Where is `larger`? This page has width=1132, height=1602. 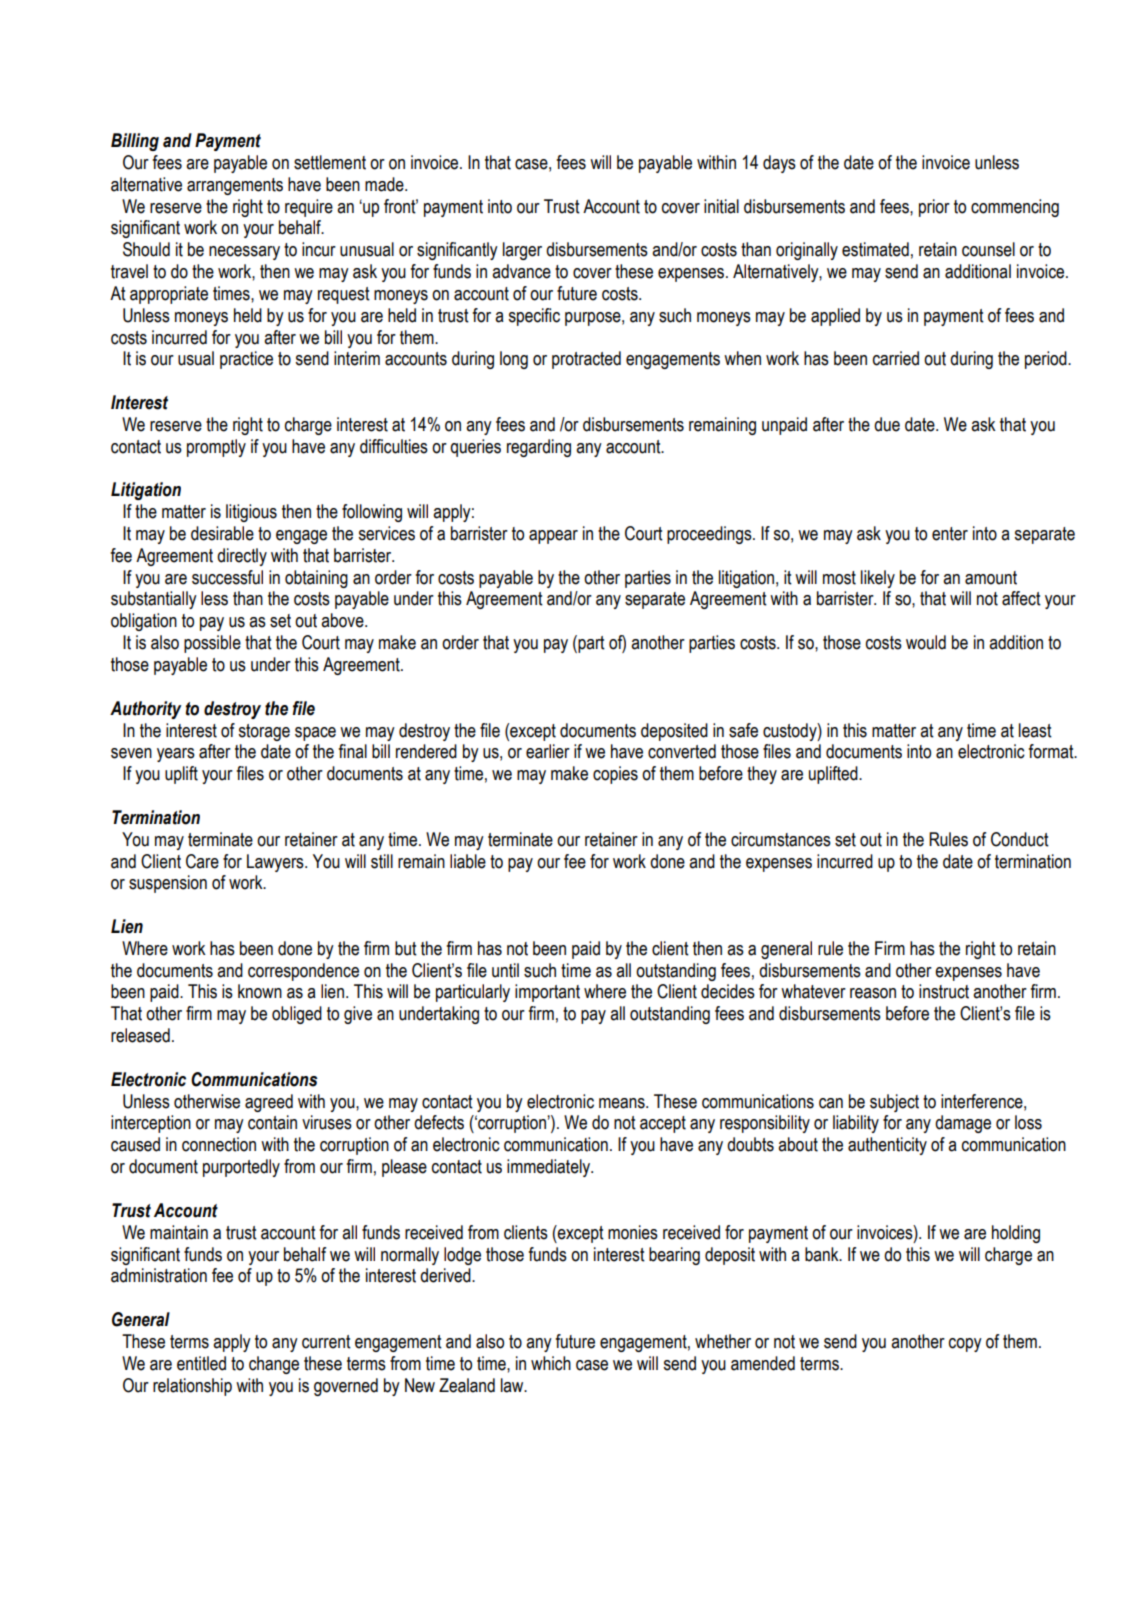 larger is located at coordinates (522, 251).
